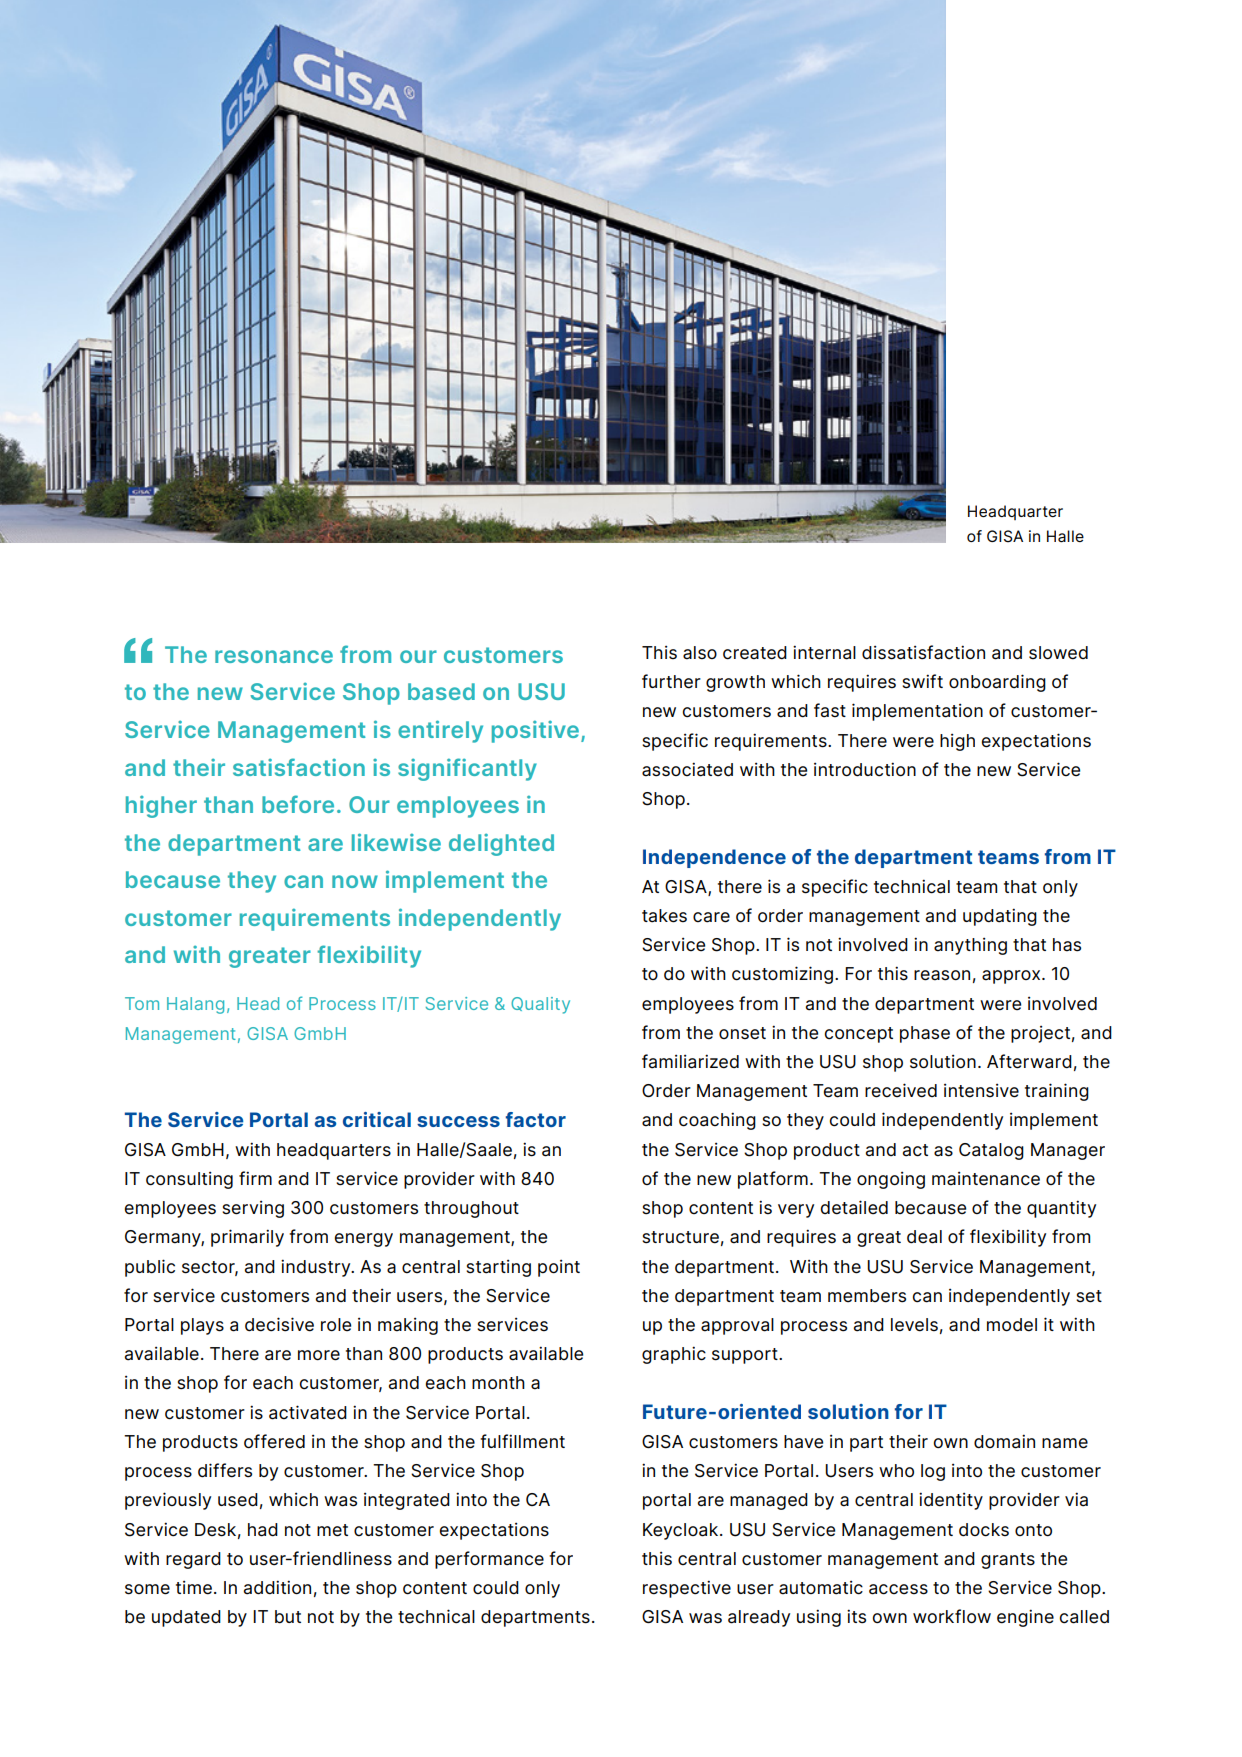  What do you see at coordinates (942, 975) in the screenshot?
I see `reason` at bounding box center [942, 975].
